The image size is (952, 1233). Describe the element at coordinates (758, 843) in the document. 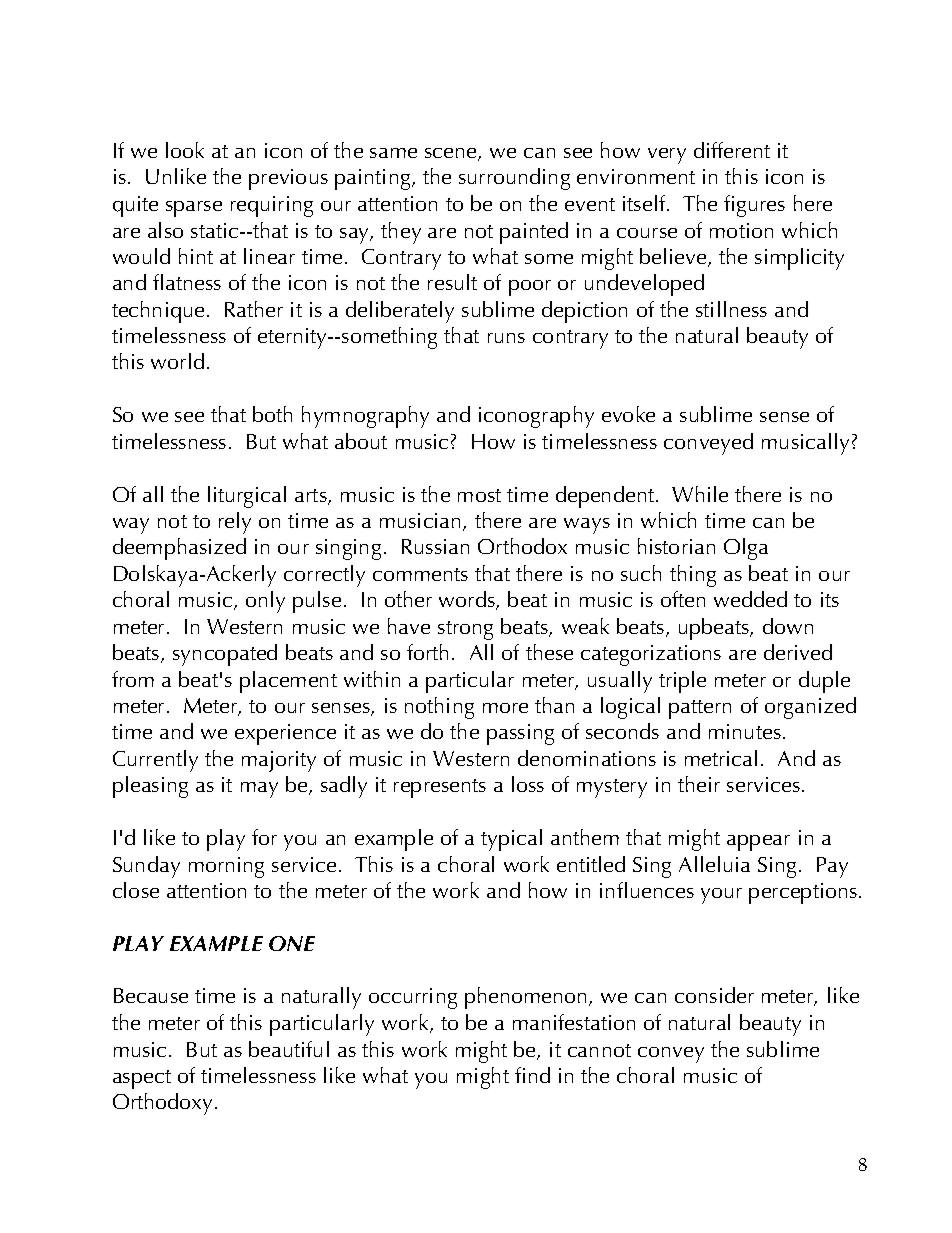

I see `appear` at that location.
